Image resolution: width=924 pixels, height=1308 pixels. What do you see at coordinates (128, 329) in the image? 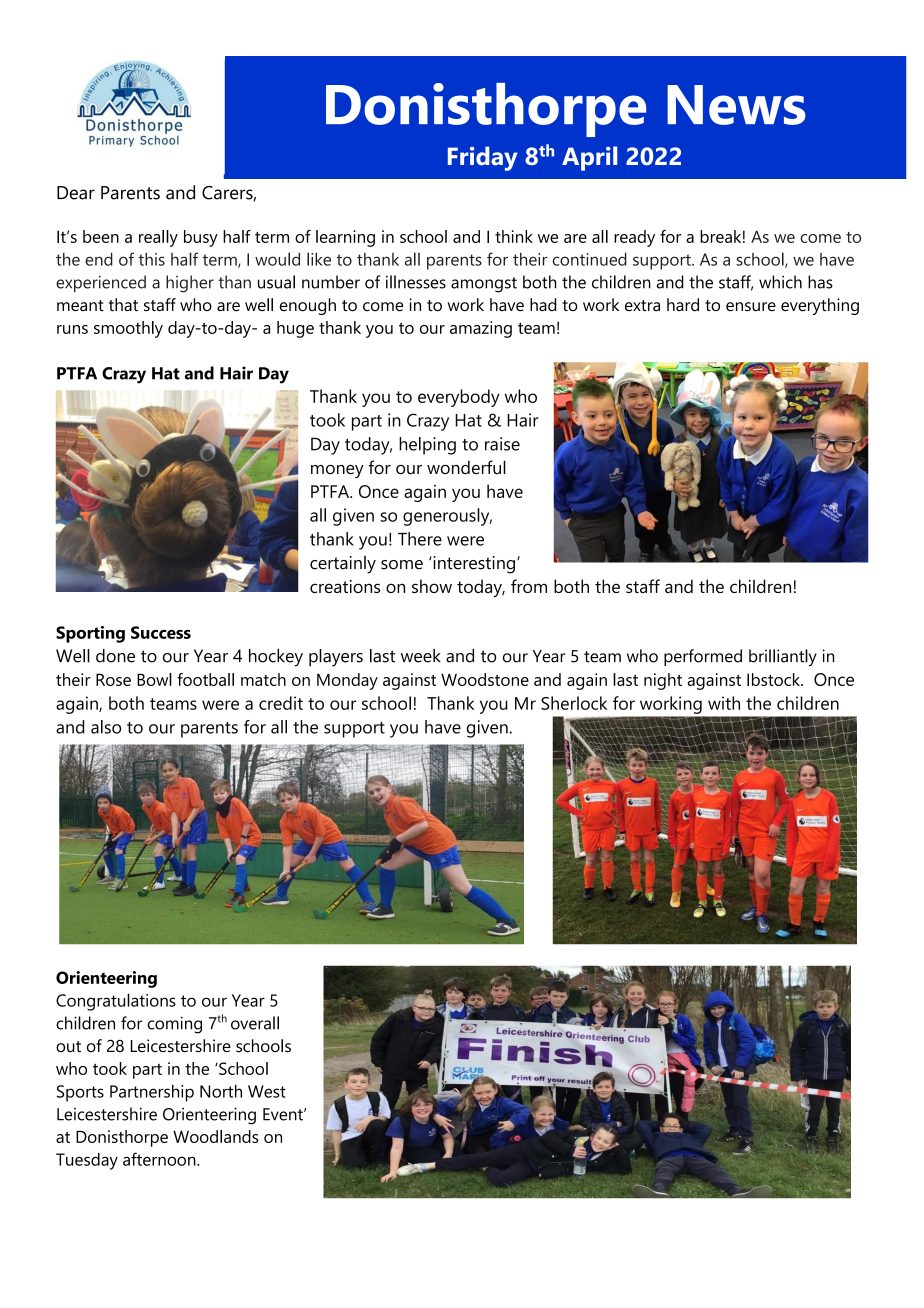
I see `smoothly` at bounding box center [128, 329].
